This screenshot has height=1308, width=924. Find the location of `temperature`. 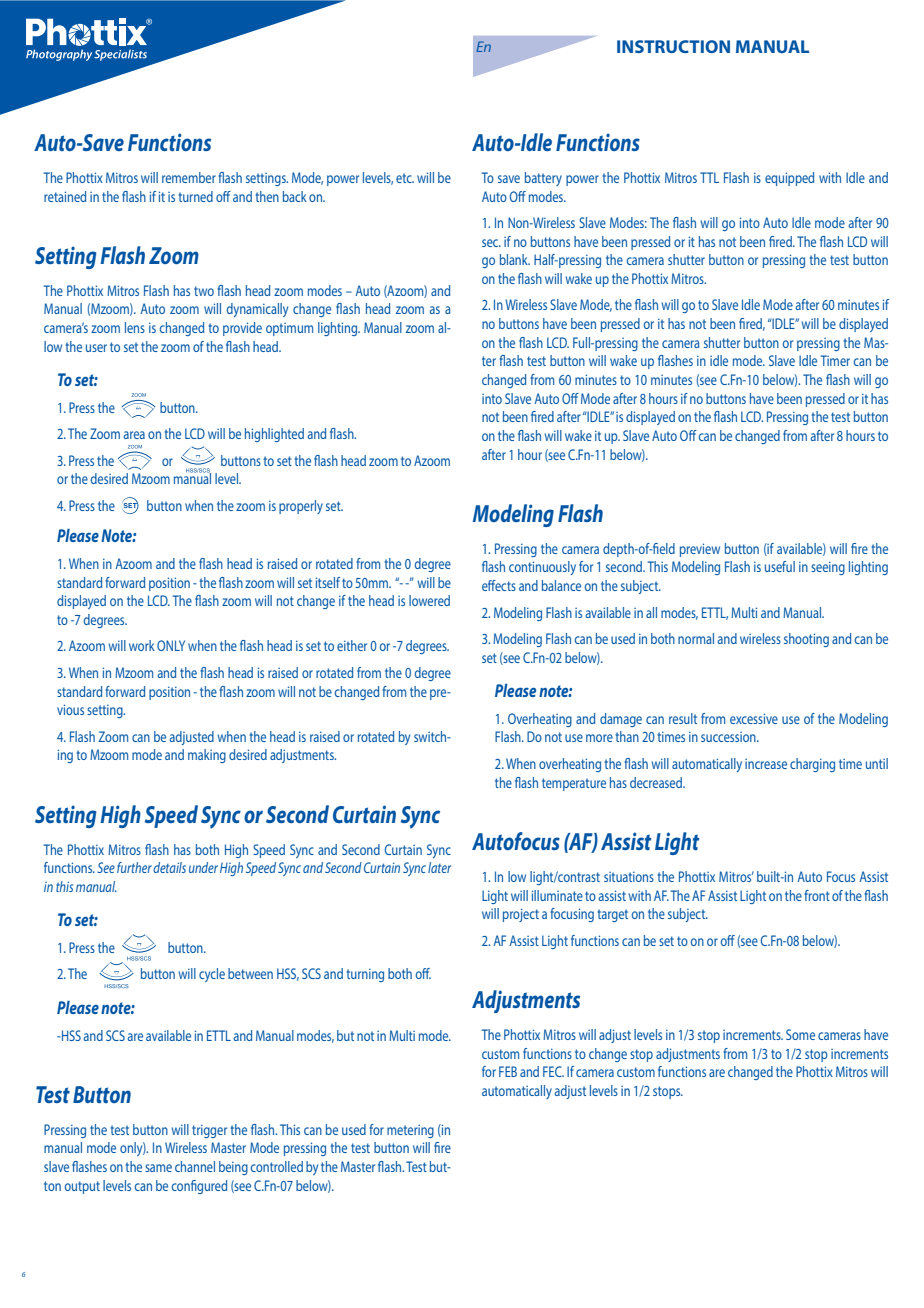

temperature is located at coordinates (574, 784).
